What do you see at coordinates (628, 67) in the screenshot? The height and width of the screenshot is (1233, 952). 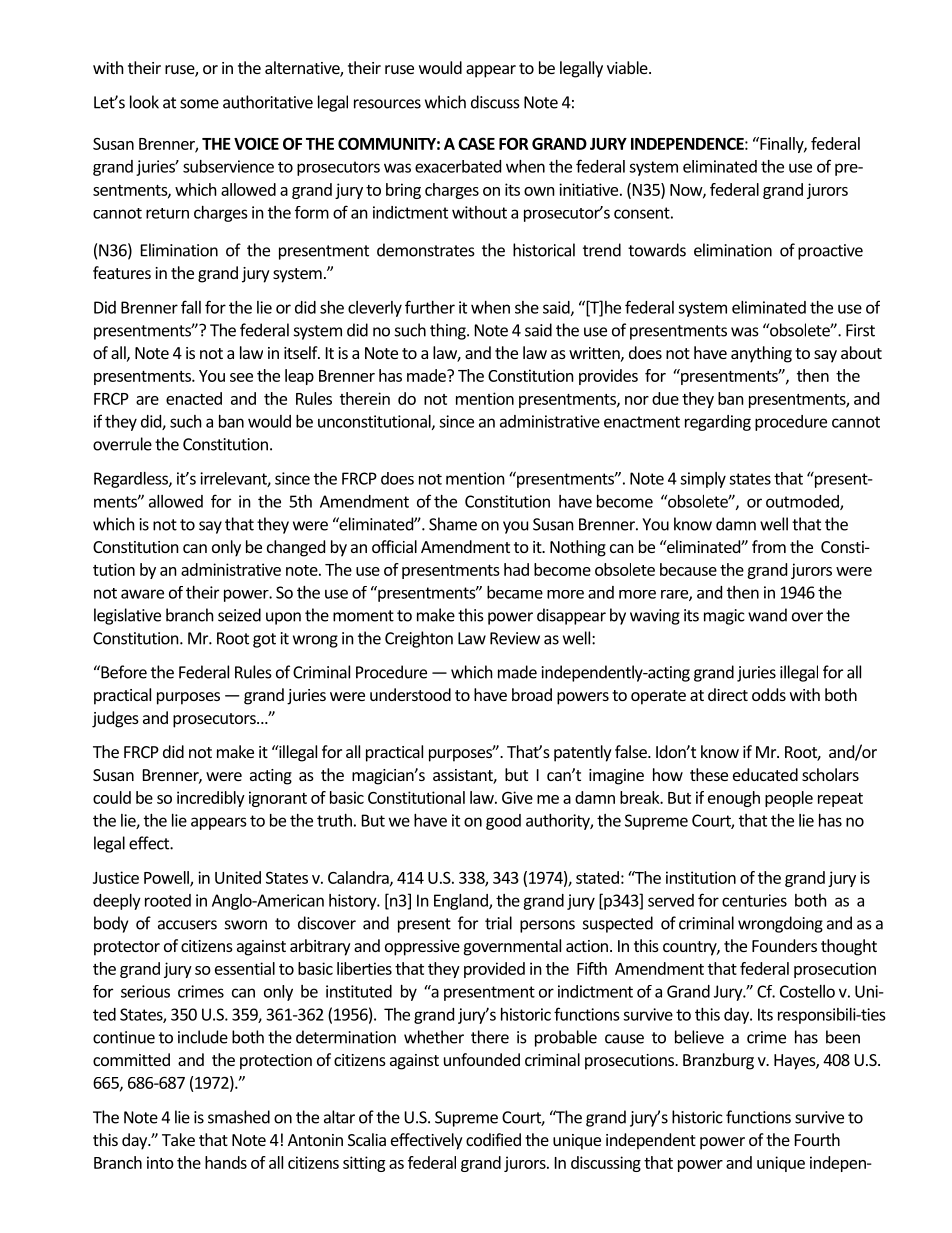 I see `viable` at bounding box center [628, 67].
